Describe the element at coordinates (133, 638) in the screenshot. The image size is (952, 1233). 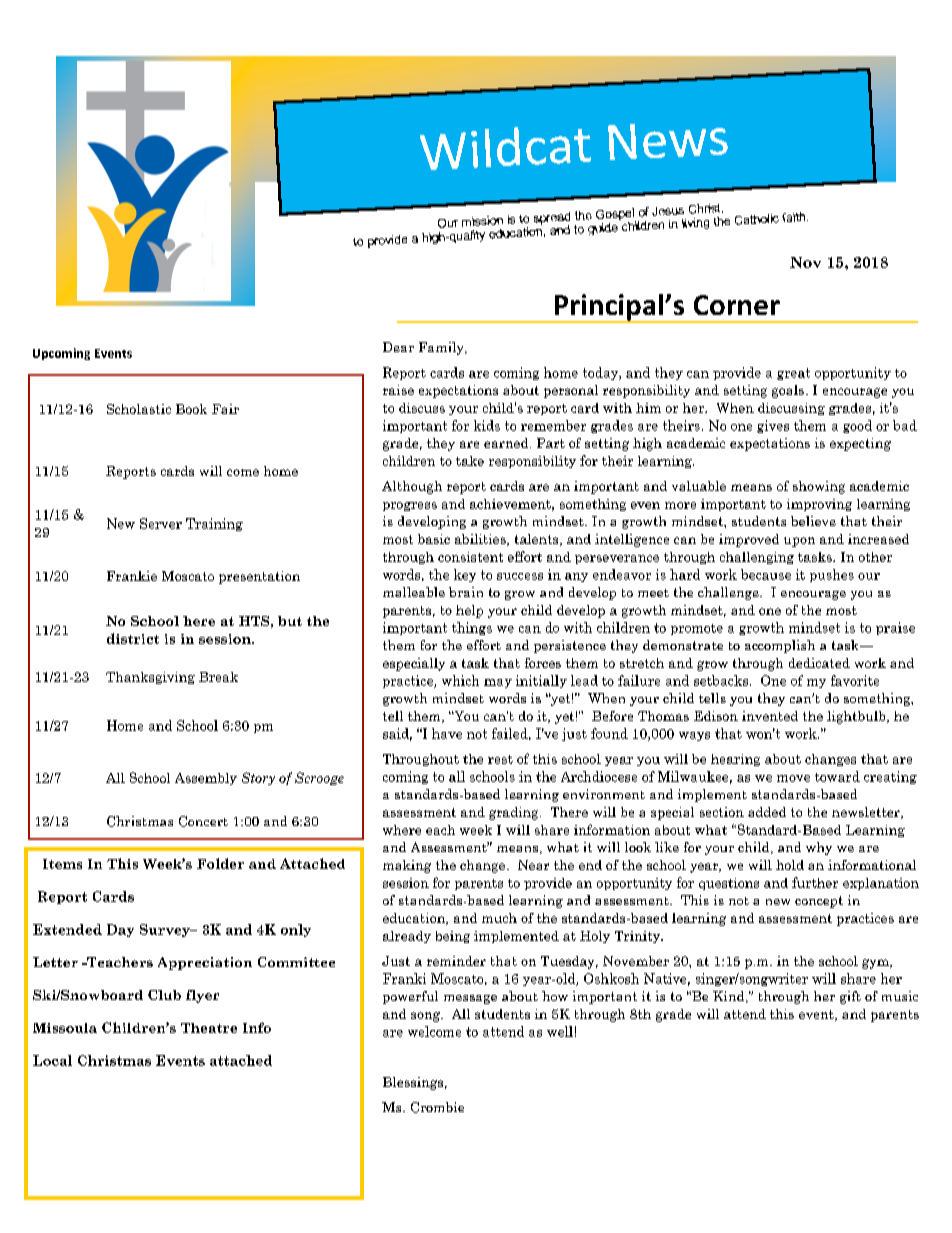
I see `district` at that location.
